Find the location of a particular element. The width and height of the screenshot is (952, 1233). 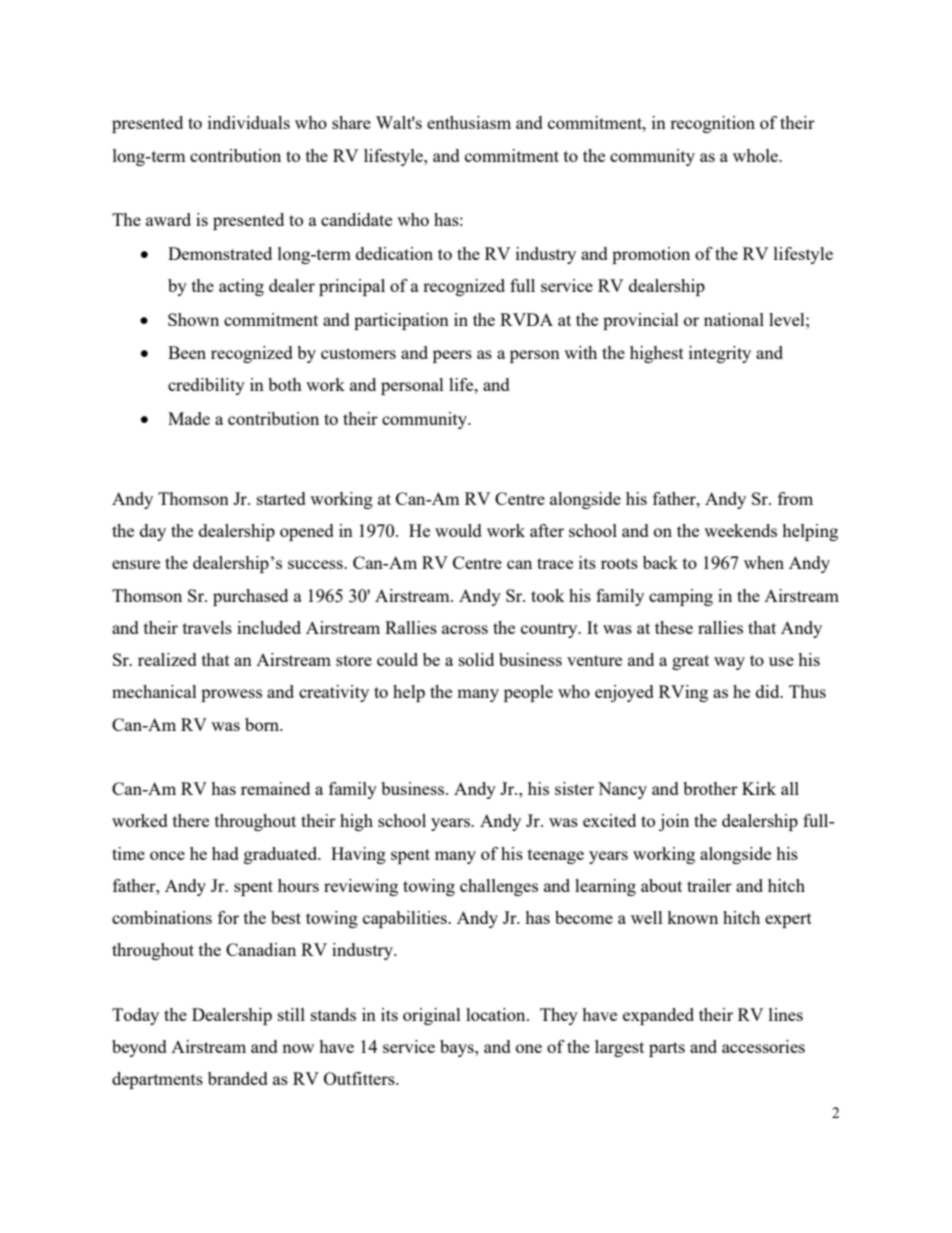

credibility is located at coordinates (206, 386).
